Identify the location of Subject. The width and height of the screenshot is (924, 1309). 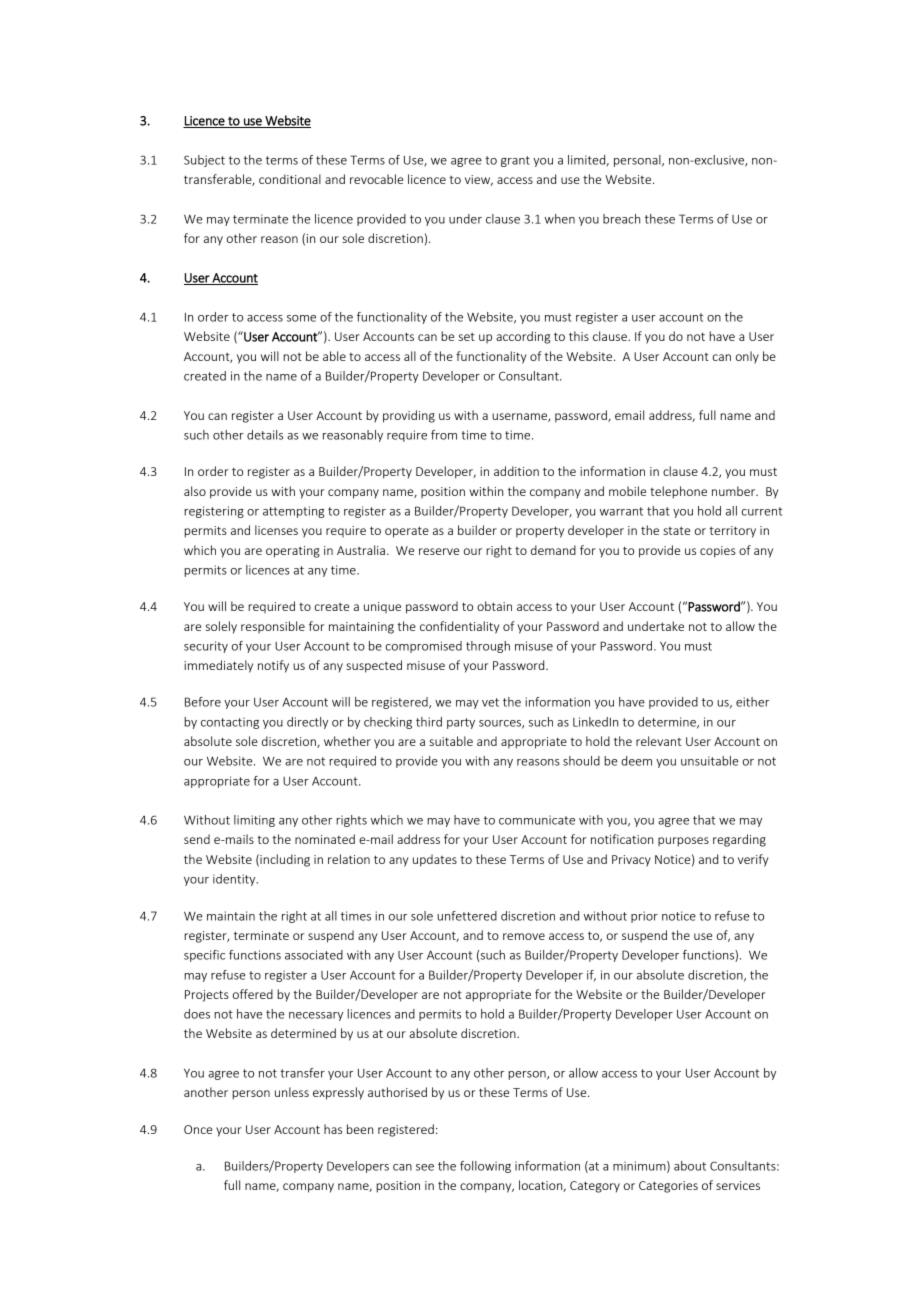
(204, 161).
